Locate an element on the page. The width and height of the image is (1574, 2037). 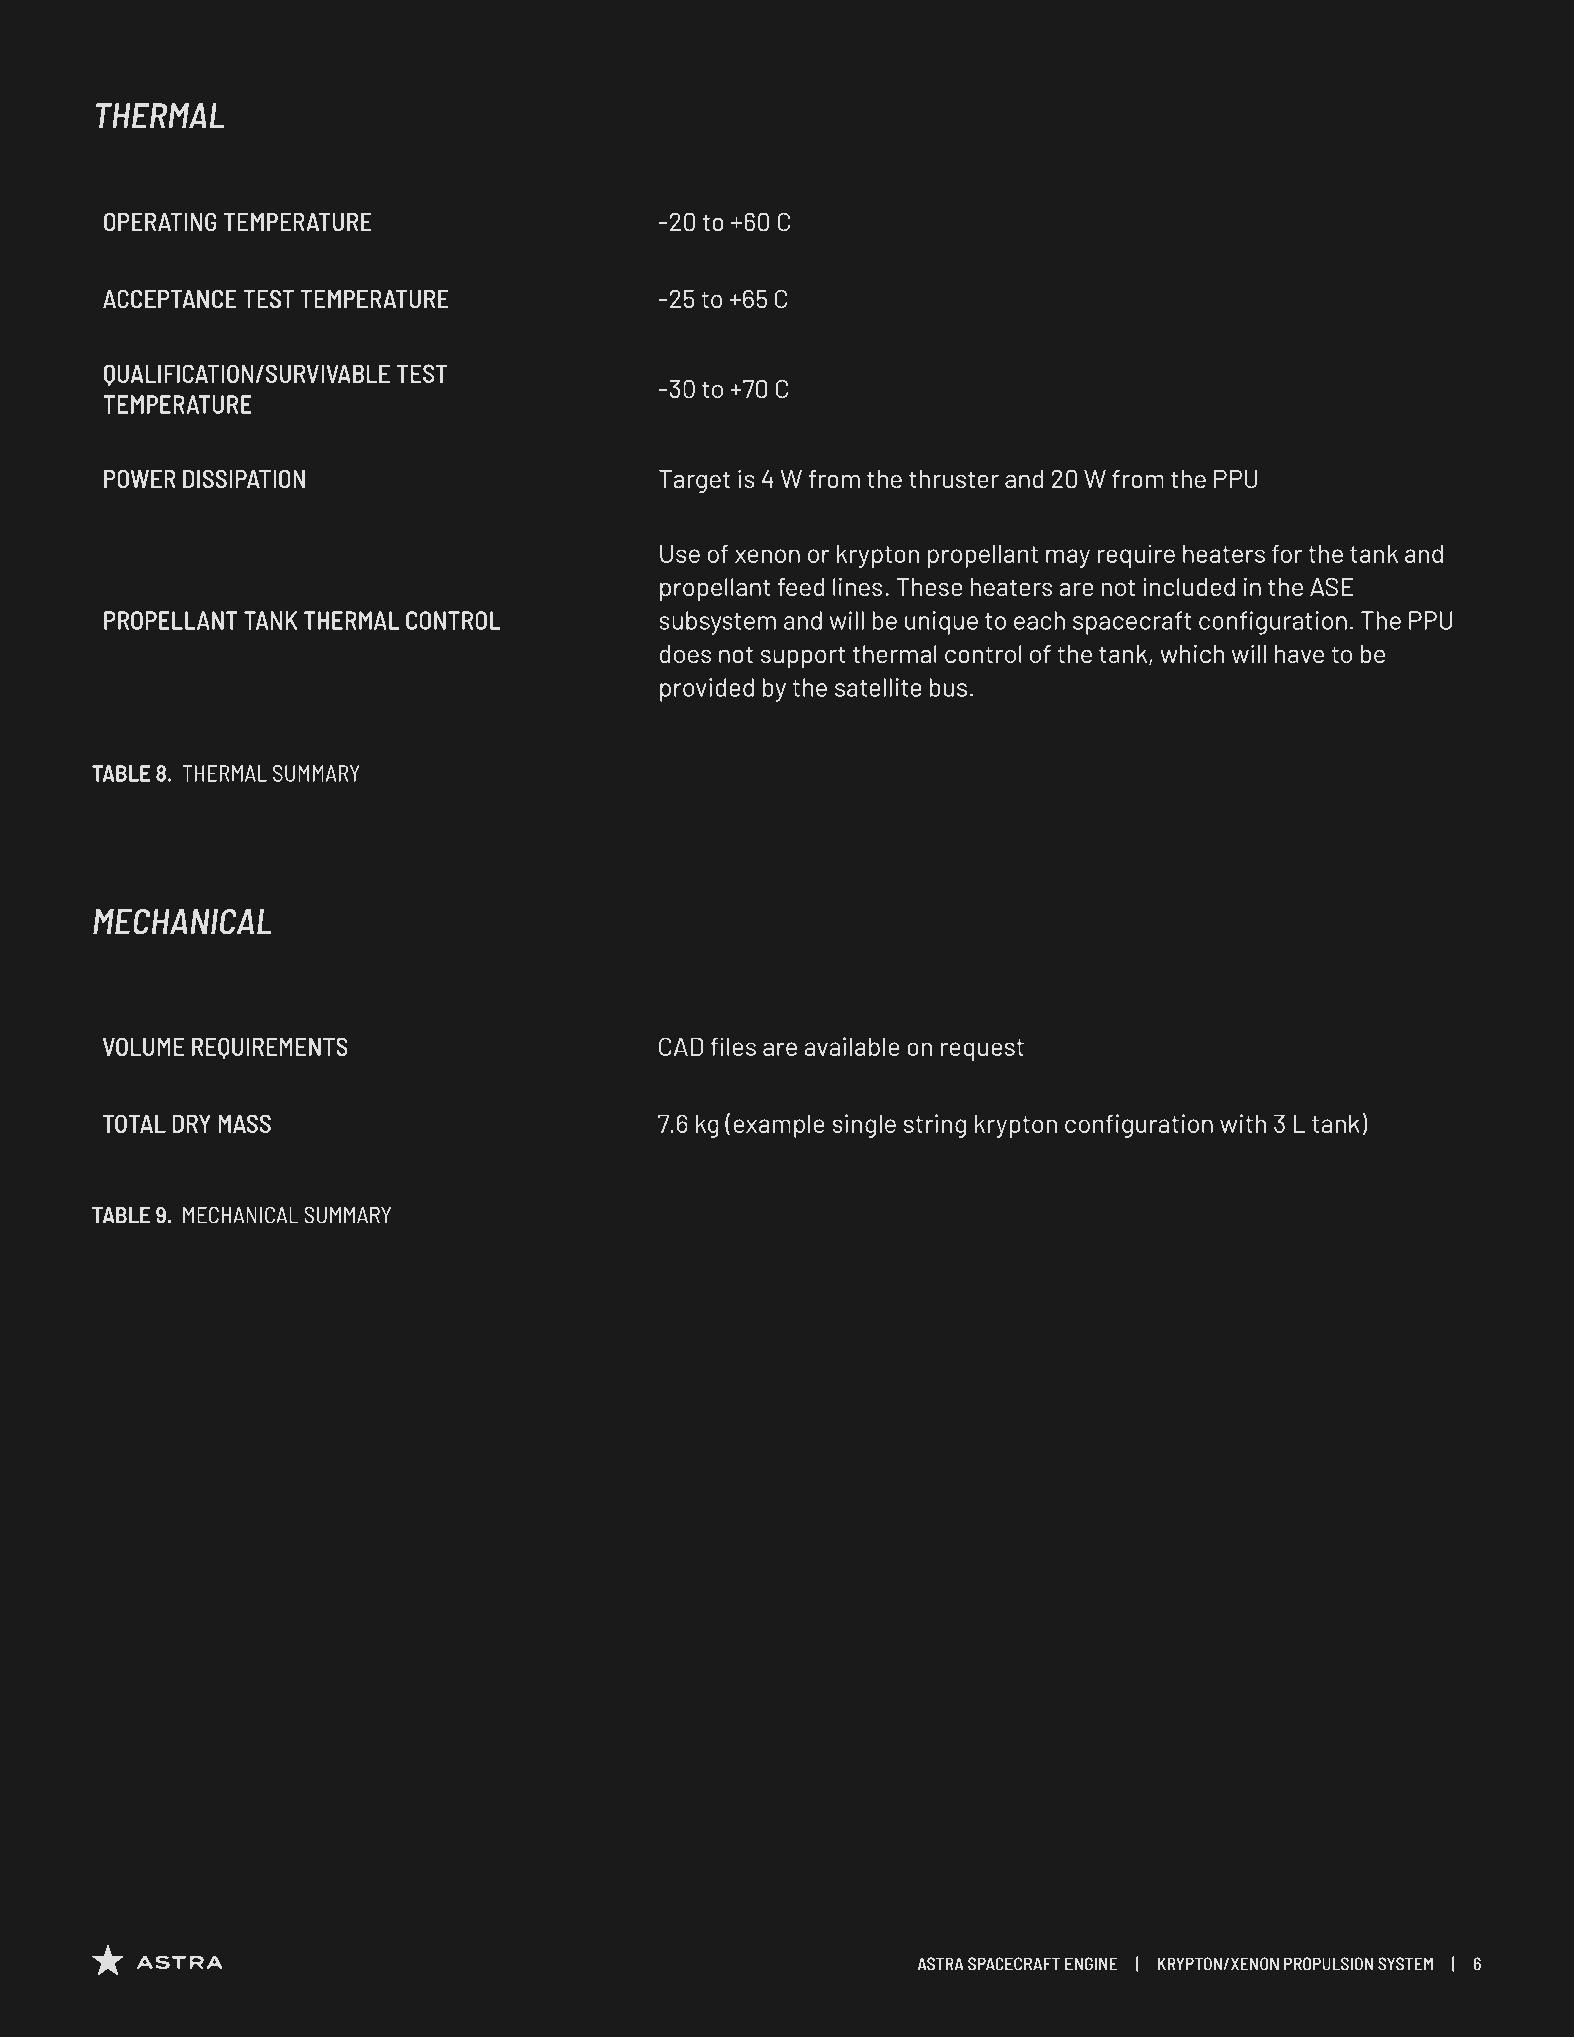
ACCEPTANCE is located at coordinates (170, 299).
